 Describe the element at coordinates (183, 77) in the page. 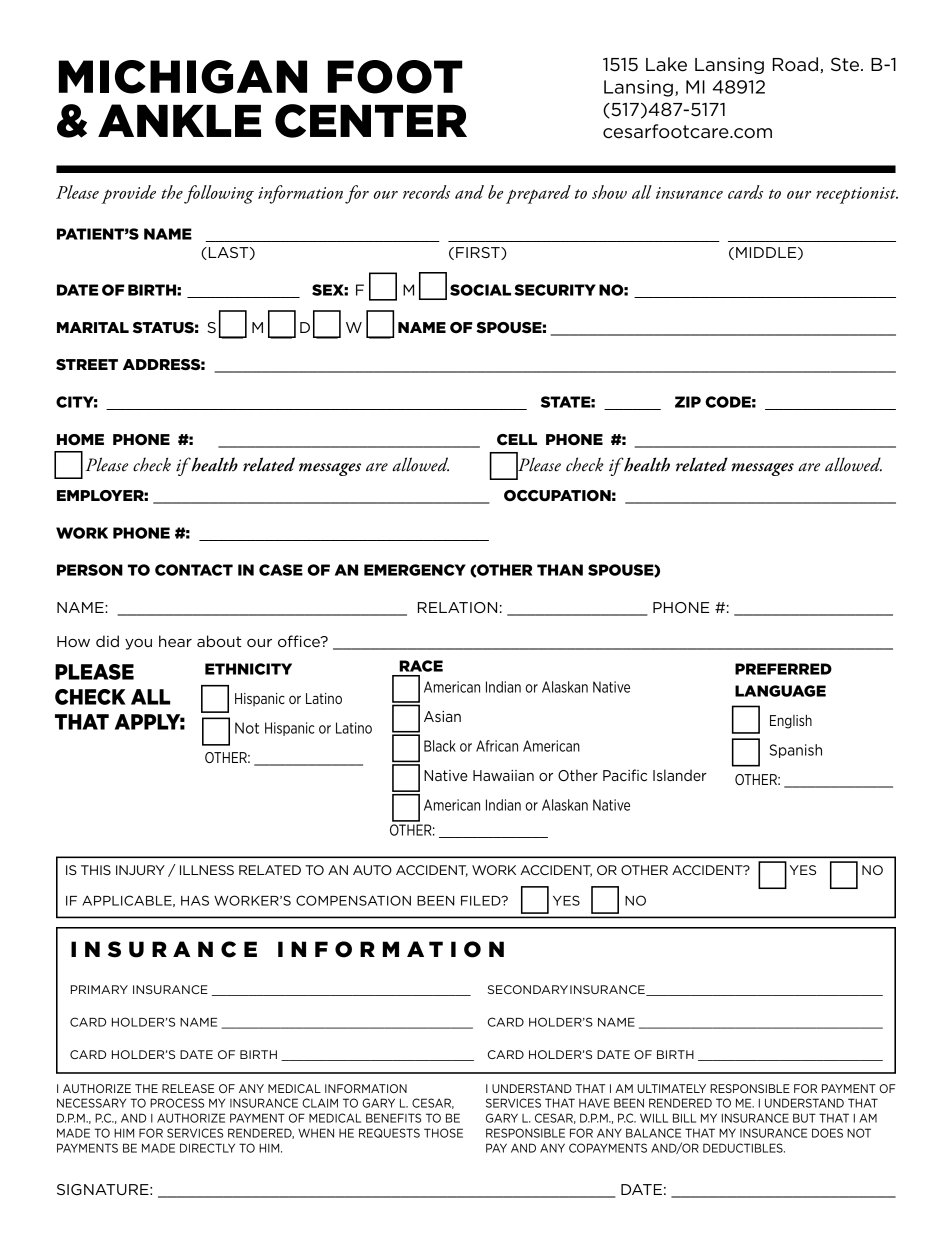

I see `MICHIGAN` at that location.
